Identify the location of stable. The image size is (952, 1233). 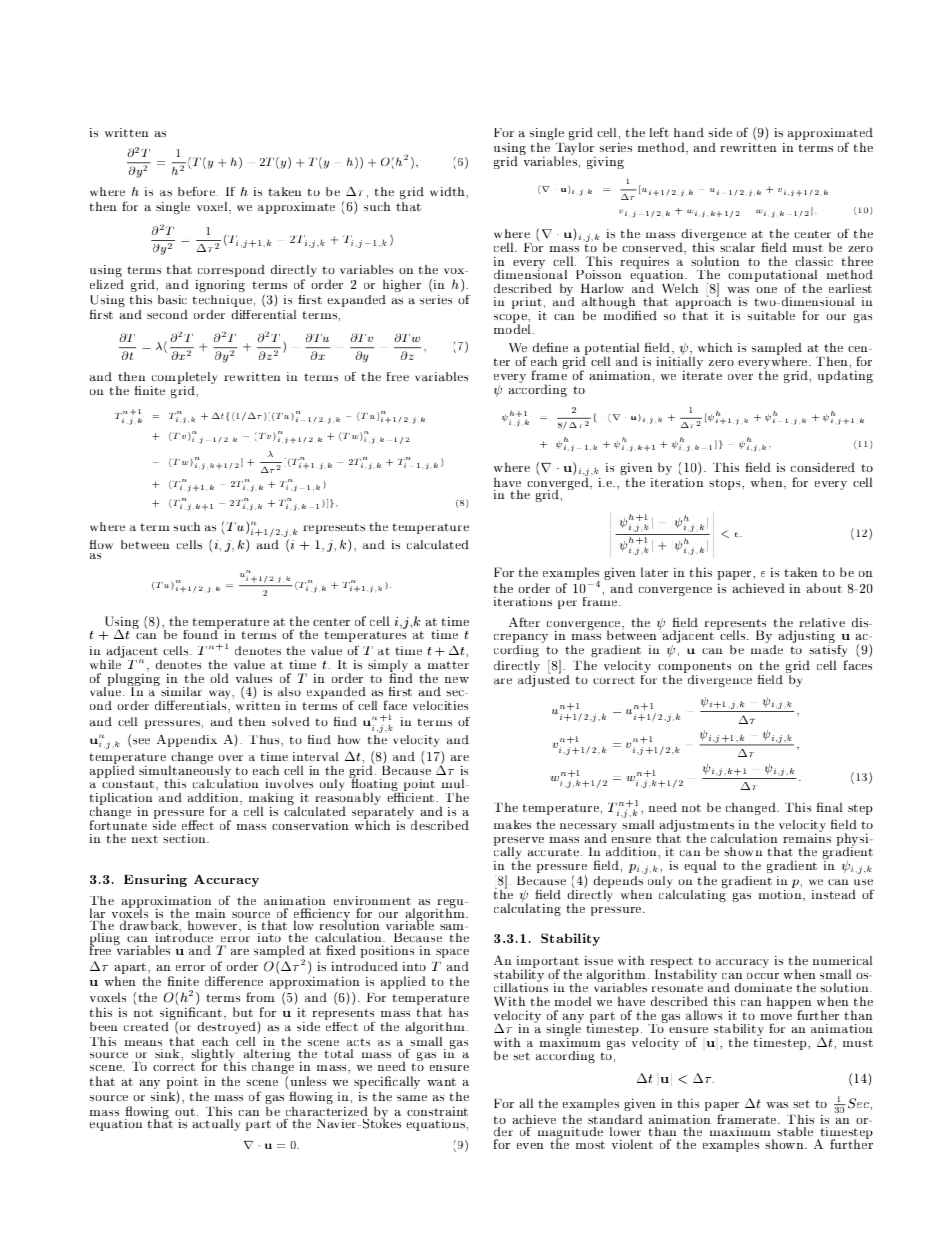
(795, 1132).
